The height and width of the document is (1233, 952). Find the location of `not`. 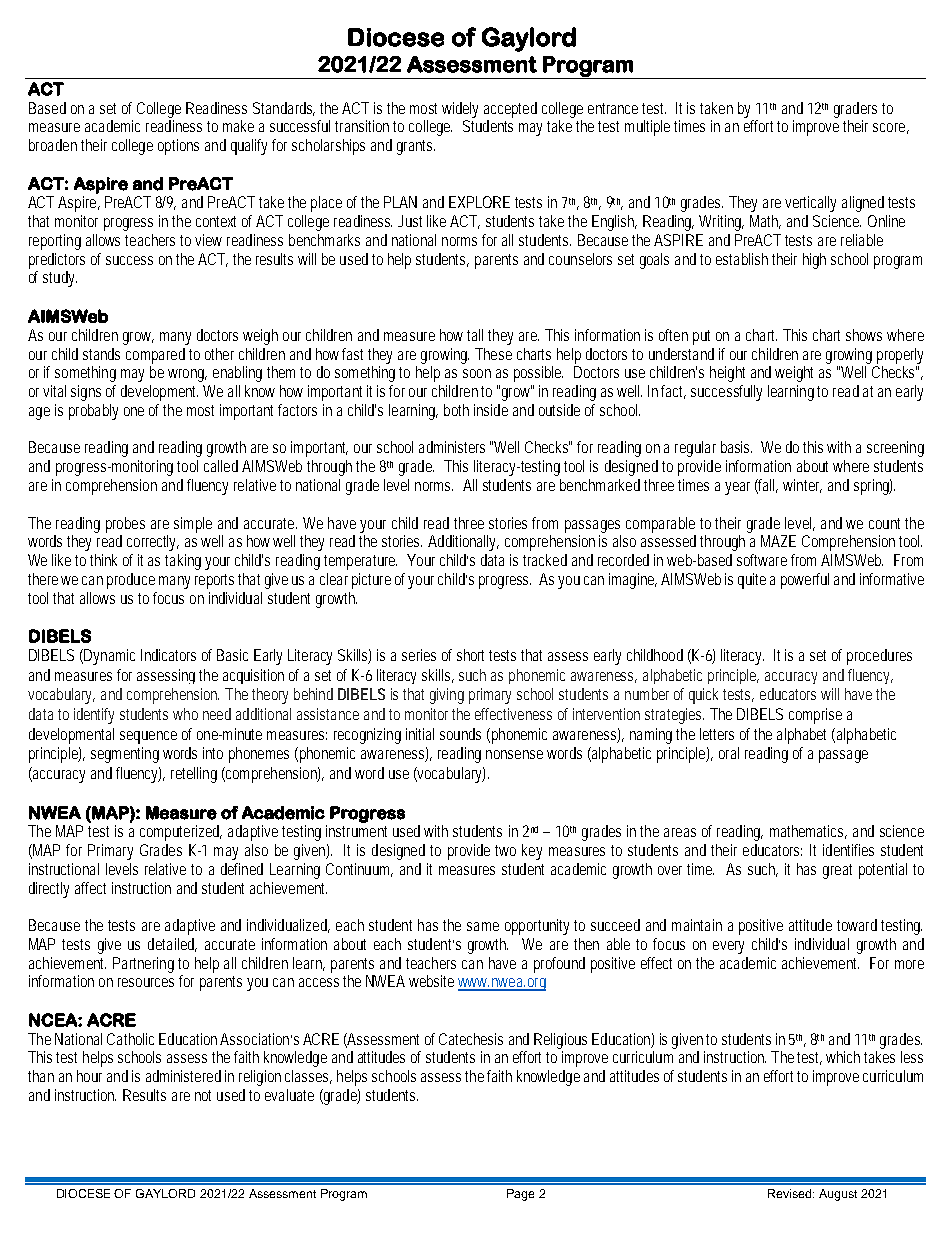

not is located at coordinates (203, 1095).
